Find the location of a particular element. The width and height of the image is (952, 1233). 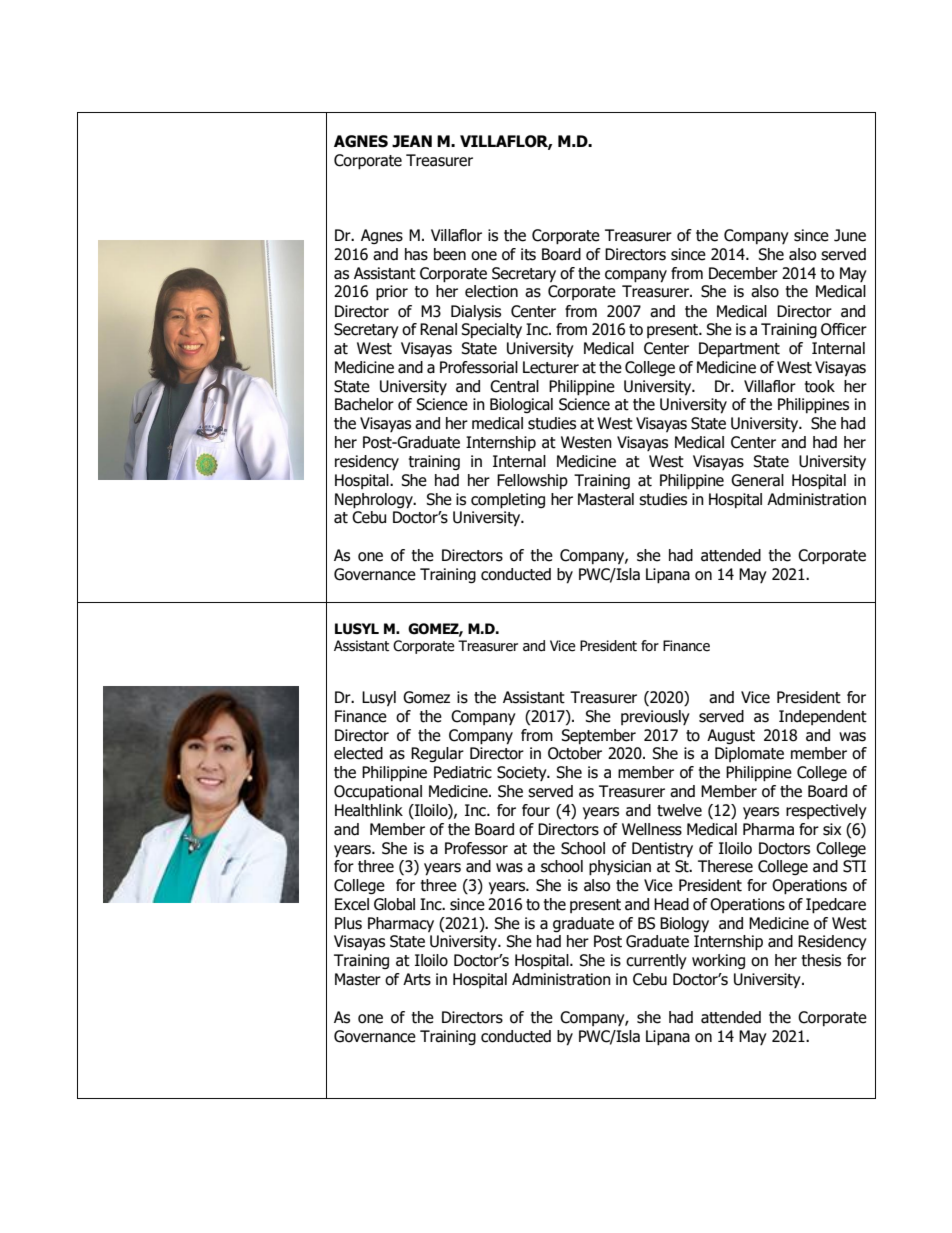

General is located at coordinates (757, 480).
